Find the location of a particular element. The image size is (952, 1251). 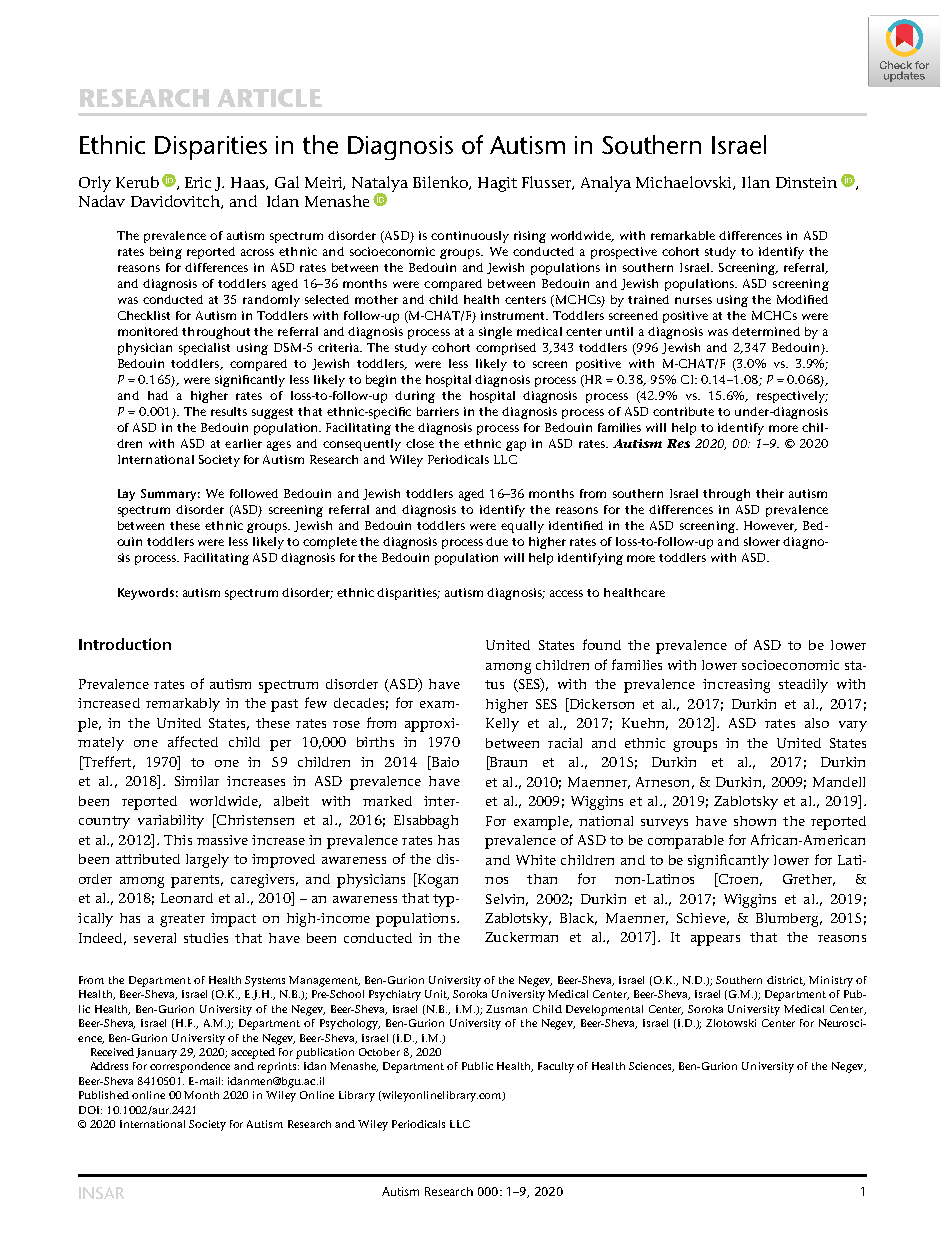

district is located at coordinates (786, 981).
